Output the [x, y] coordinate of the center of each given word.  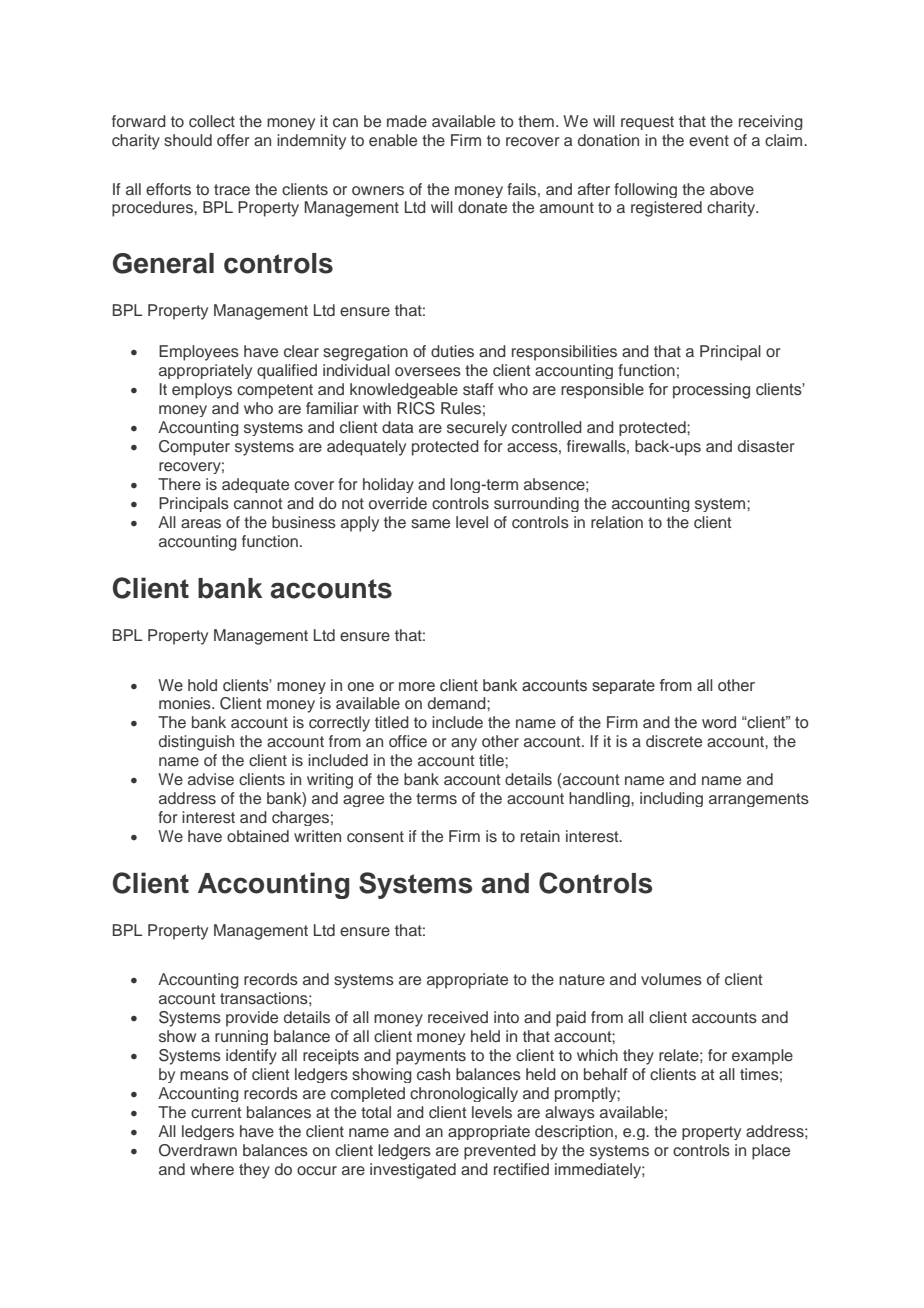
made [407, 121]
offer [233, 140]
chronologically [464, 1094]
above [732, 189]
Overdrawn [198, 1150]
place [771, 1152]
